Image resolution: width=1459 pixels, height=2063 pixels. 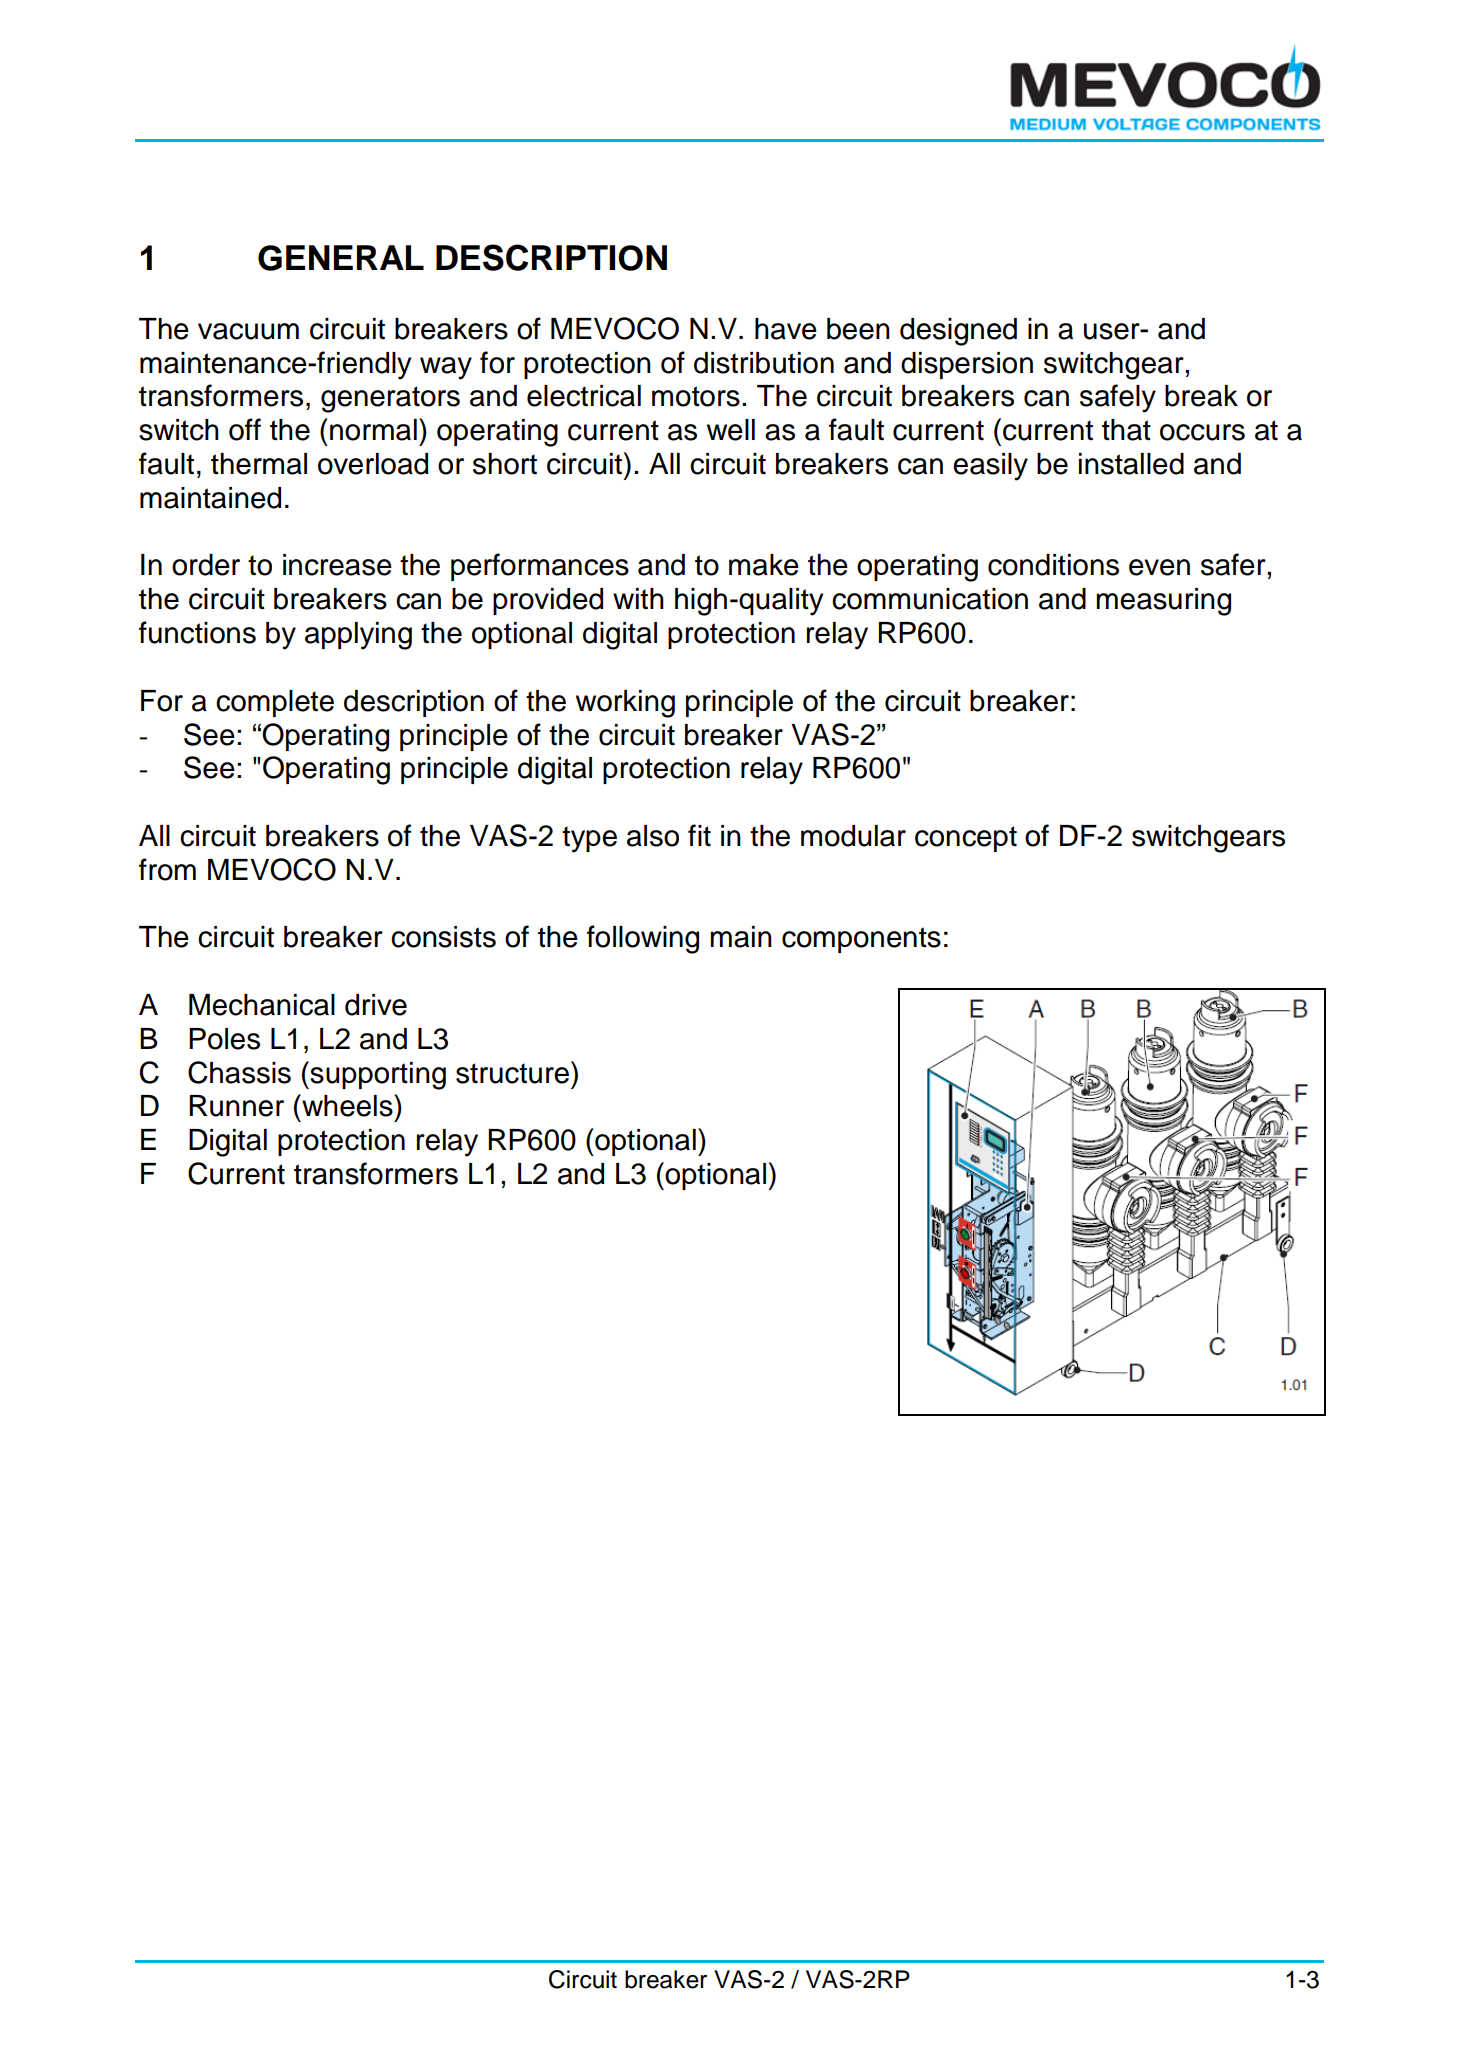 What do you see at coordinates (1163, 602) in the page?
I see `measuring` at bounding box center [1163, 602].
